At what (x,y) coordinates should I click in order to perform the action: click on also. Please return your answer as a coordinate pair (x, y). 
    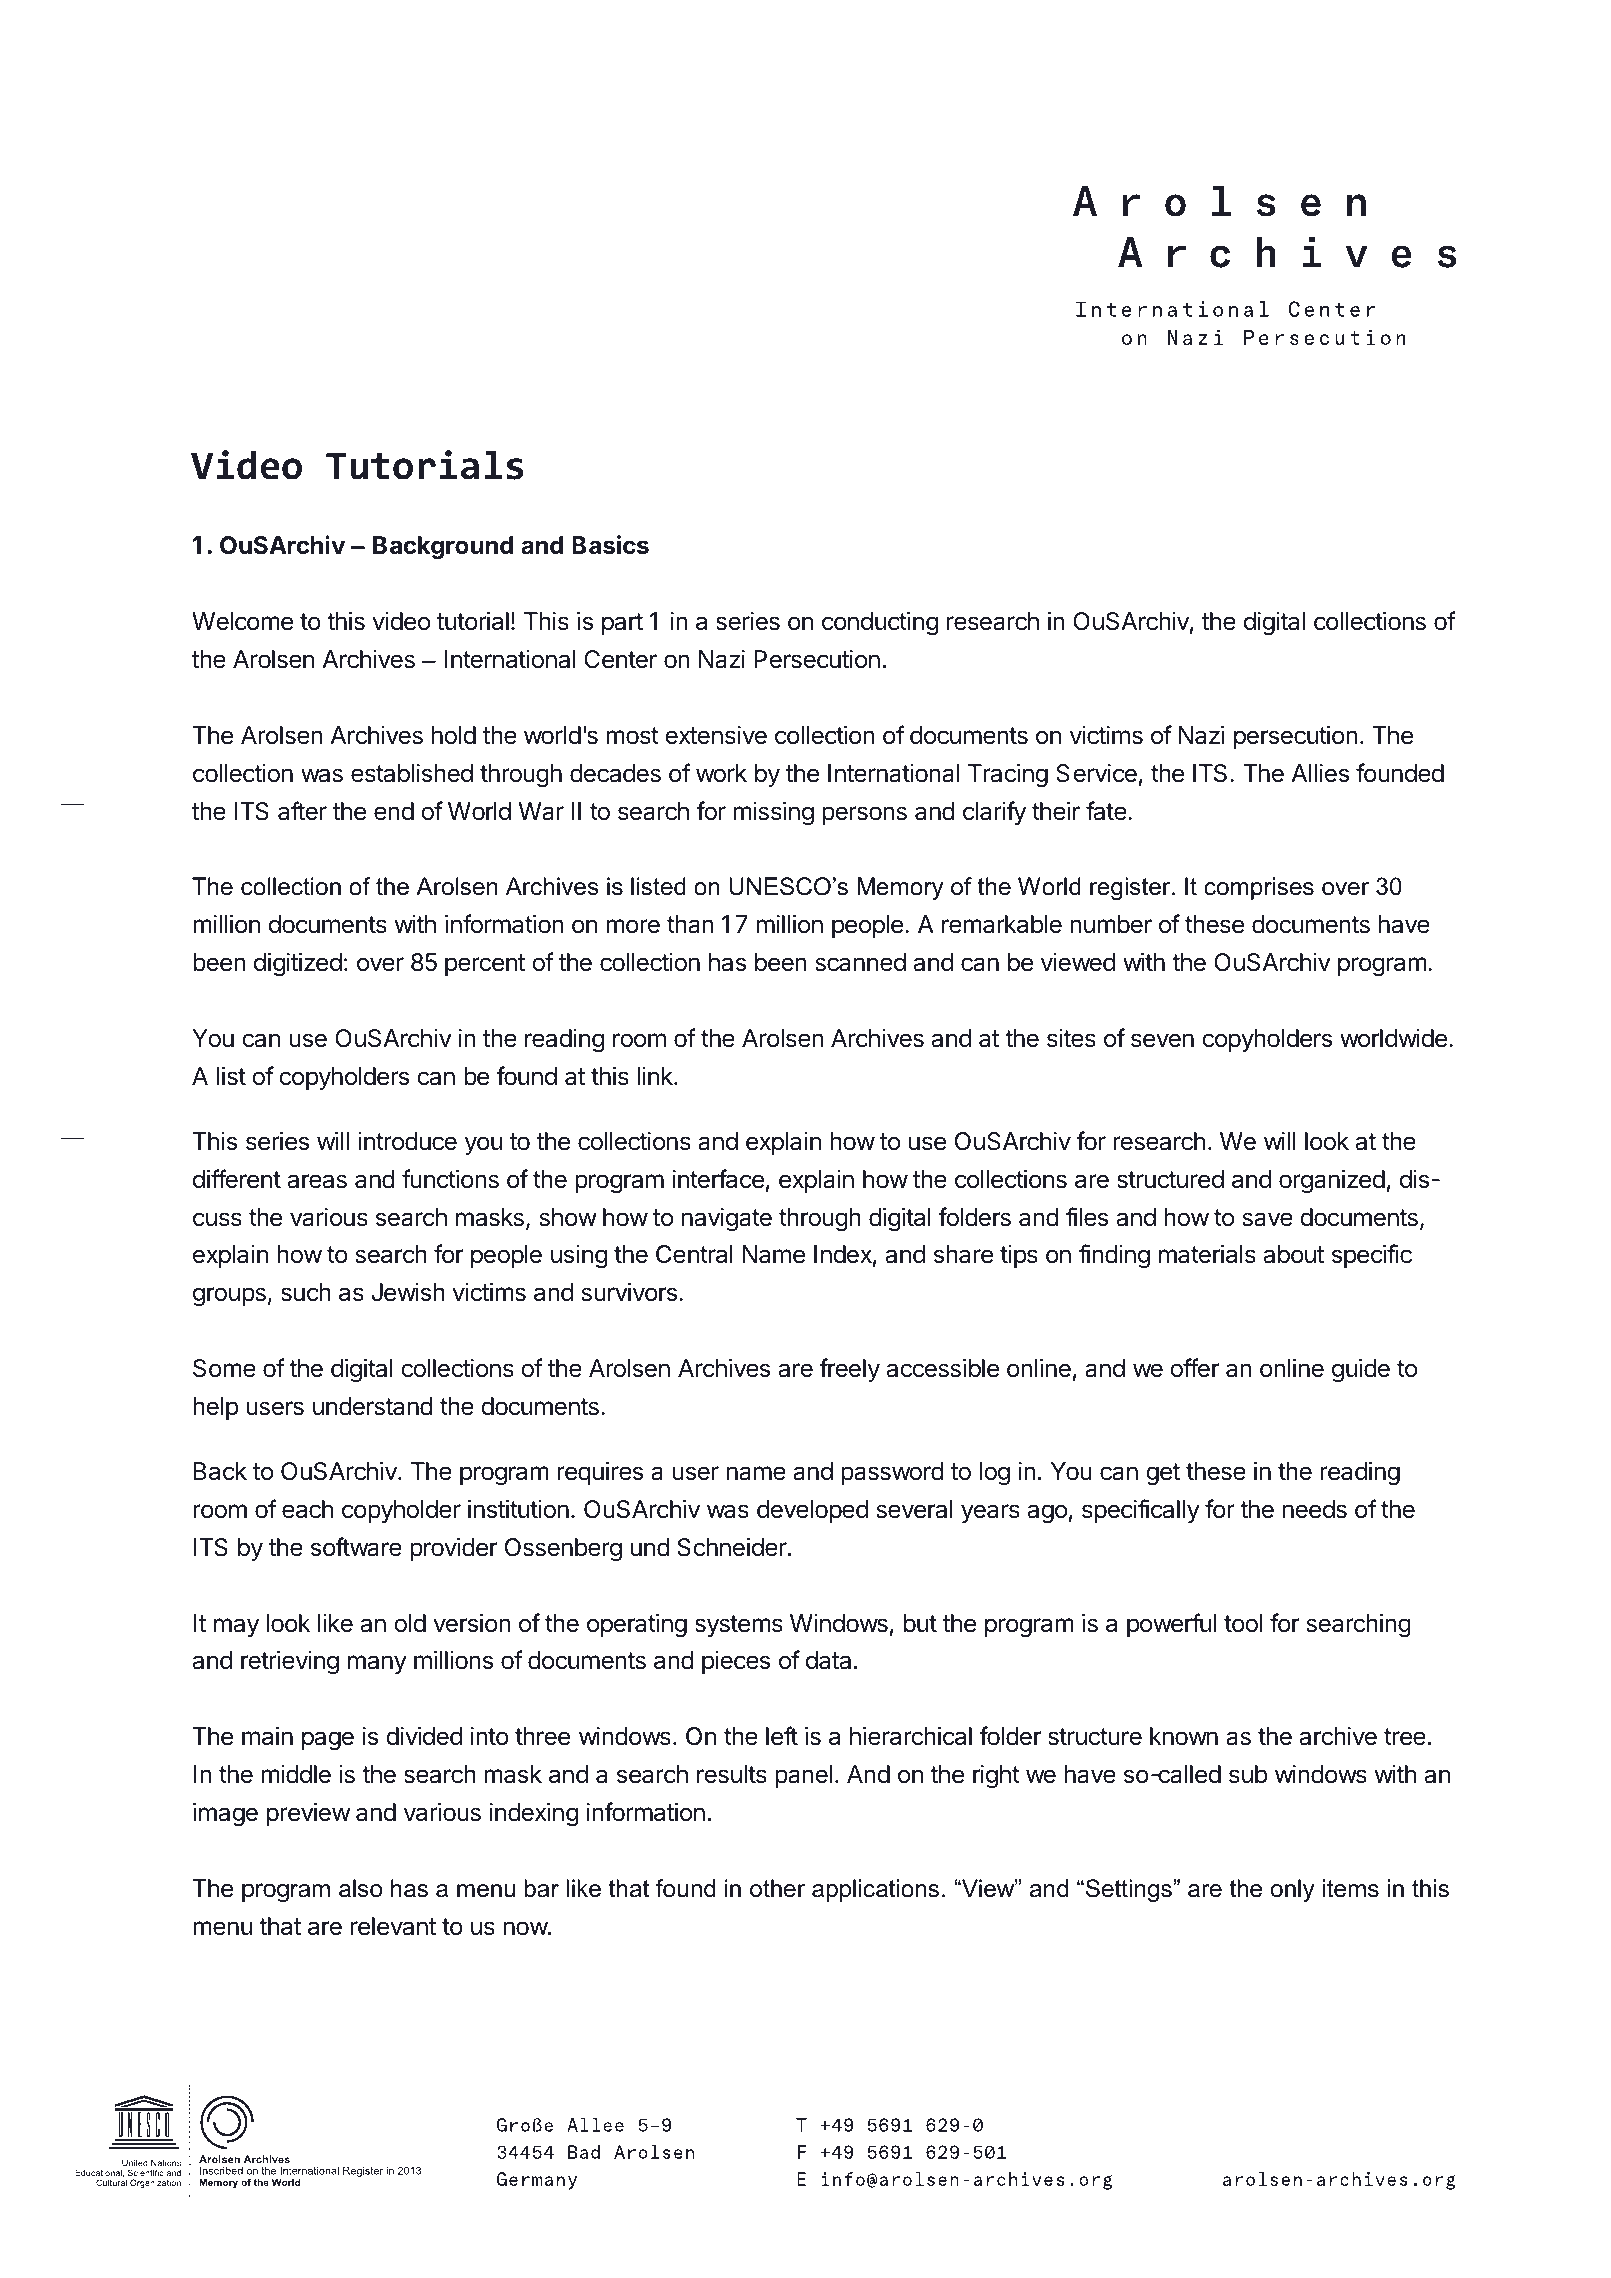
    Looking at the image, I should click on (360, 1888).
